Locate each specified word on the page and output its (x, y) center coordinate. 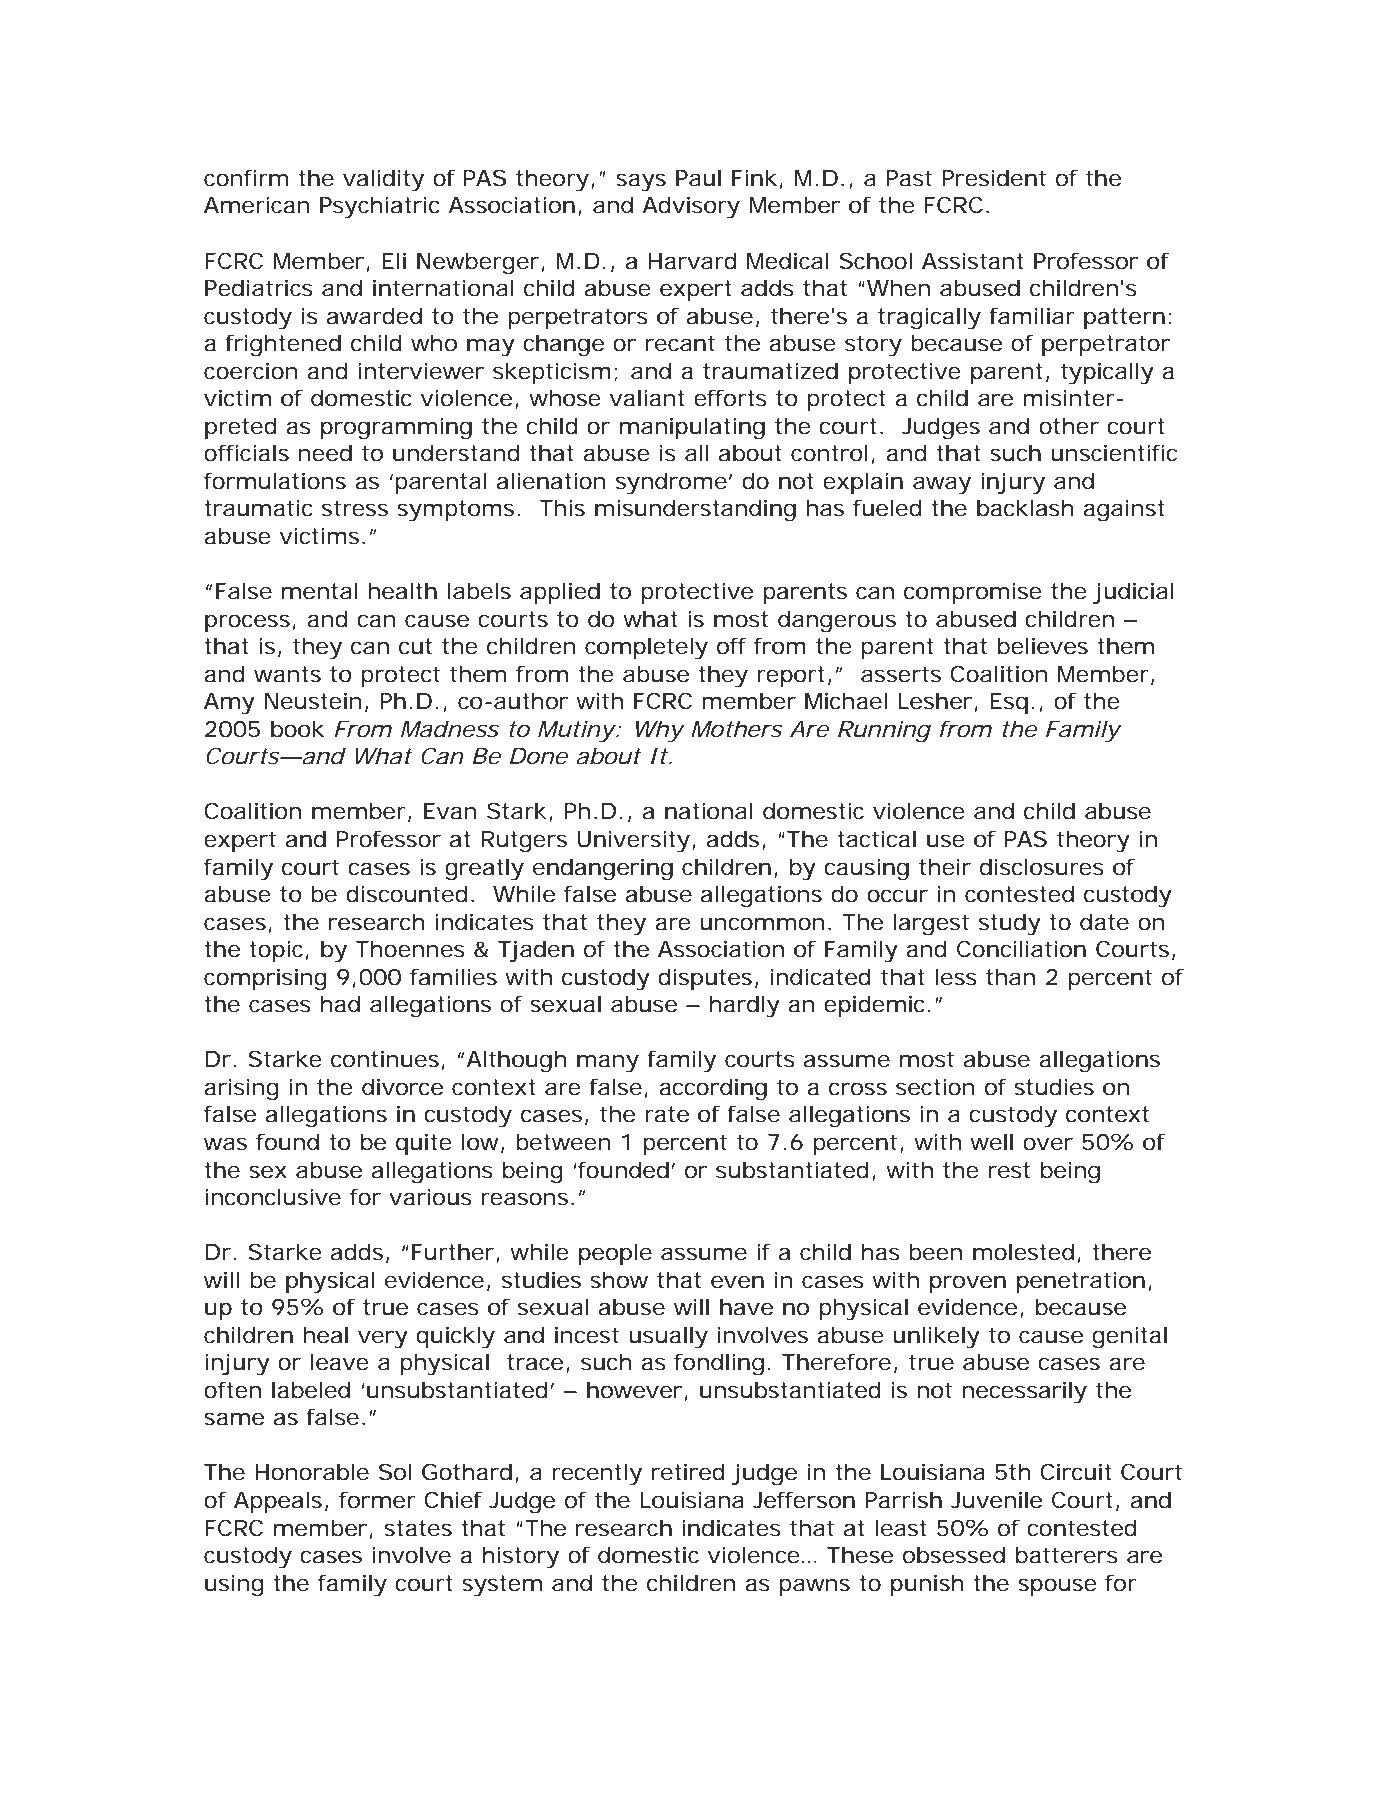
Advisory (691, 207)
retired (688, 1472)
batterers (1067, 1555)
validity (383, 180)
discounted (409, 894)
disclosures (1042, 867)
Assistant (973, 261)
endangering (603, 869)
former (377, 1500)
